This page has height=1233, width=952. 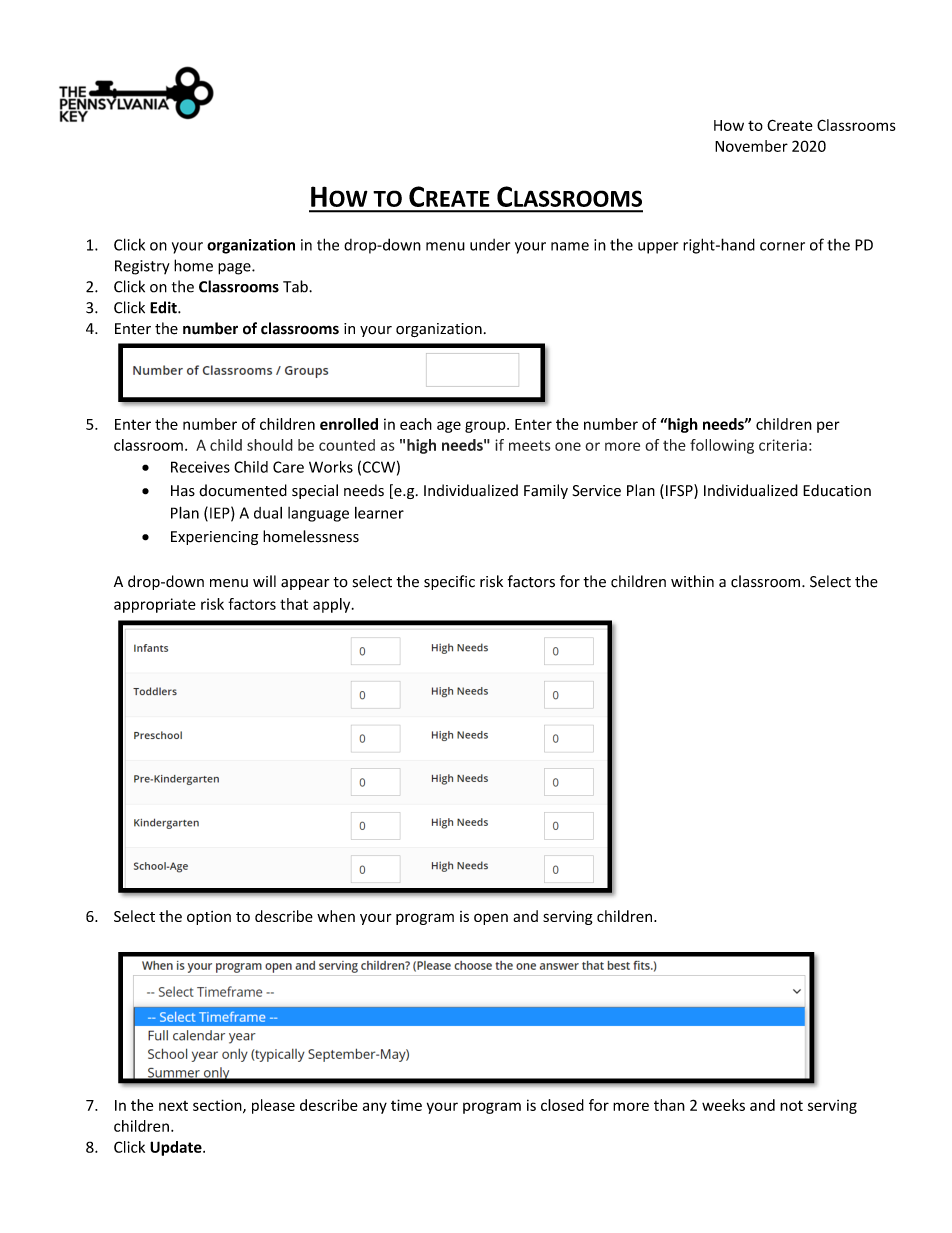 I want to click on November, so click(x=751, y=146).
